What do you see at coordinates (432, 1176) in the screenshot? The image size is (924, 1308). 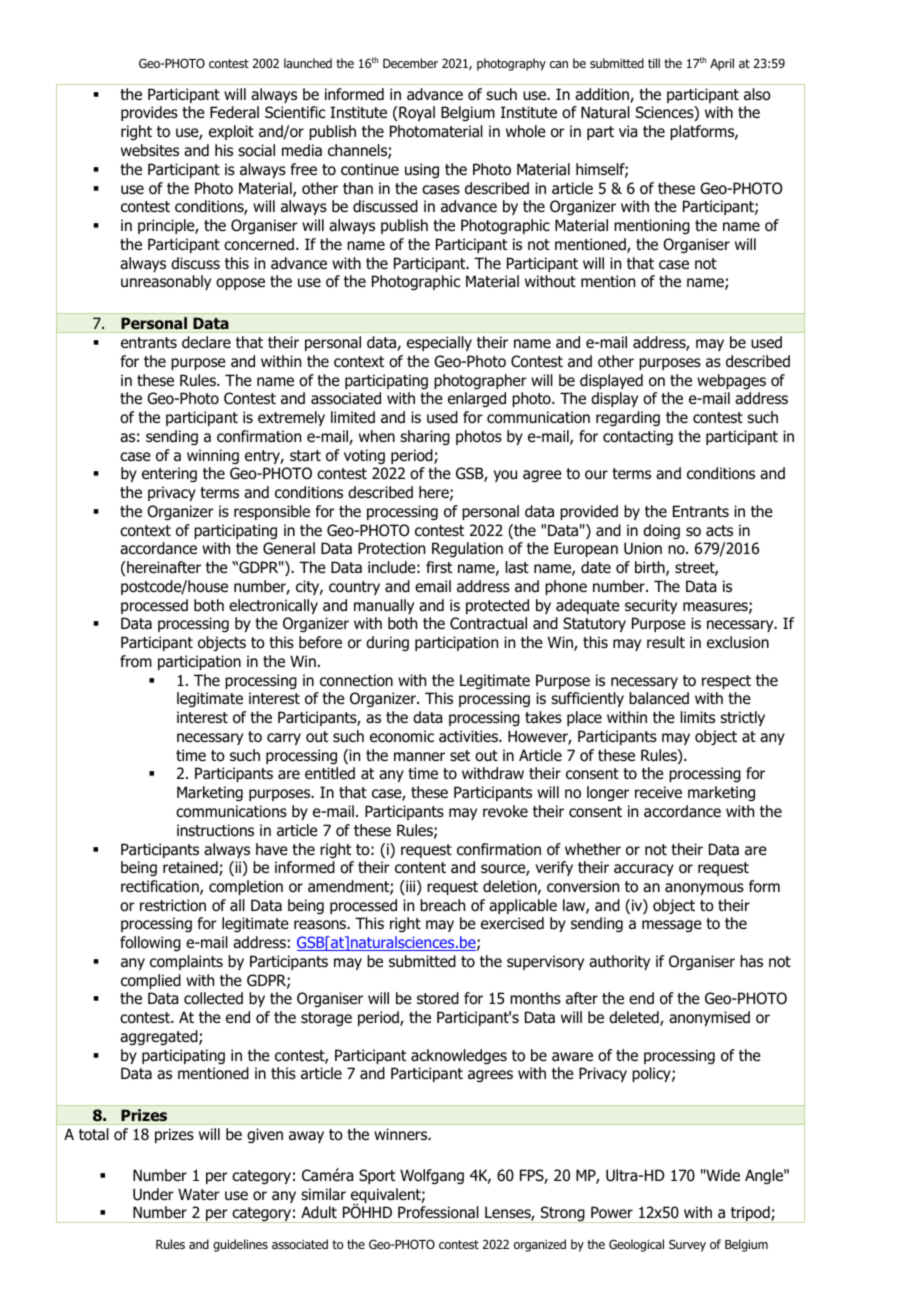 I see `Wolfgang` at bounding box center [432, 1176].
